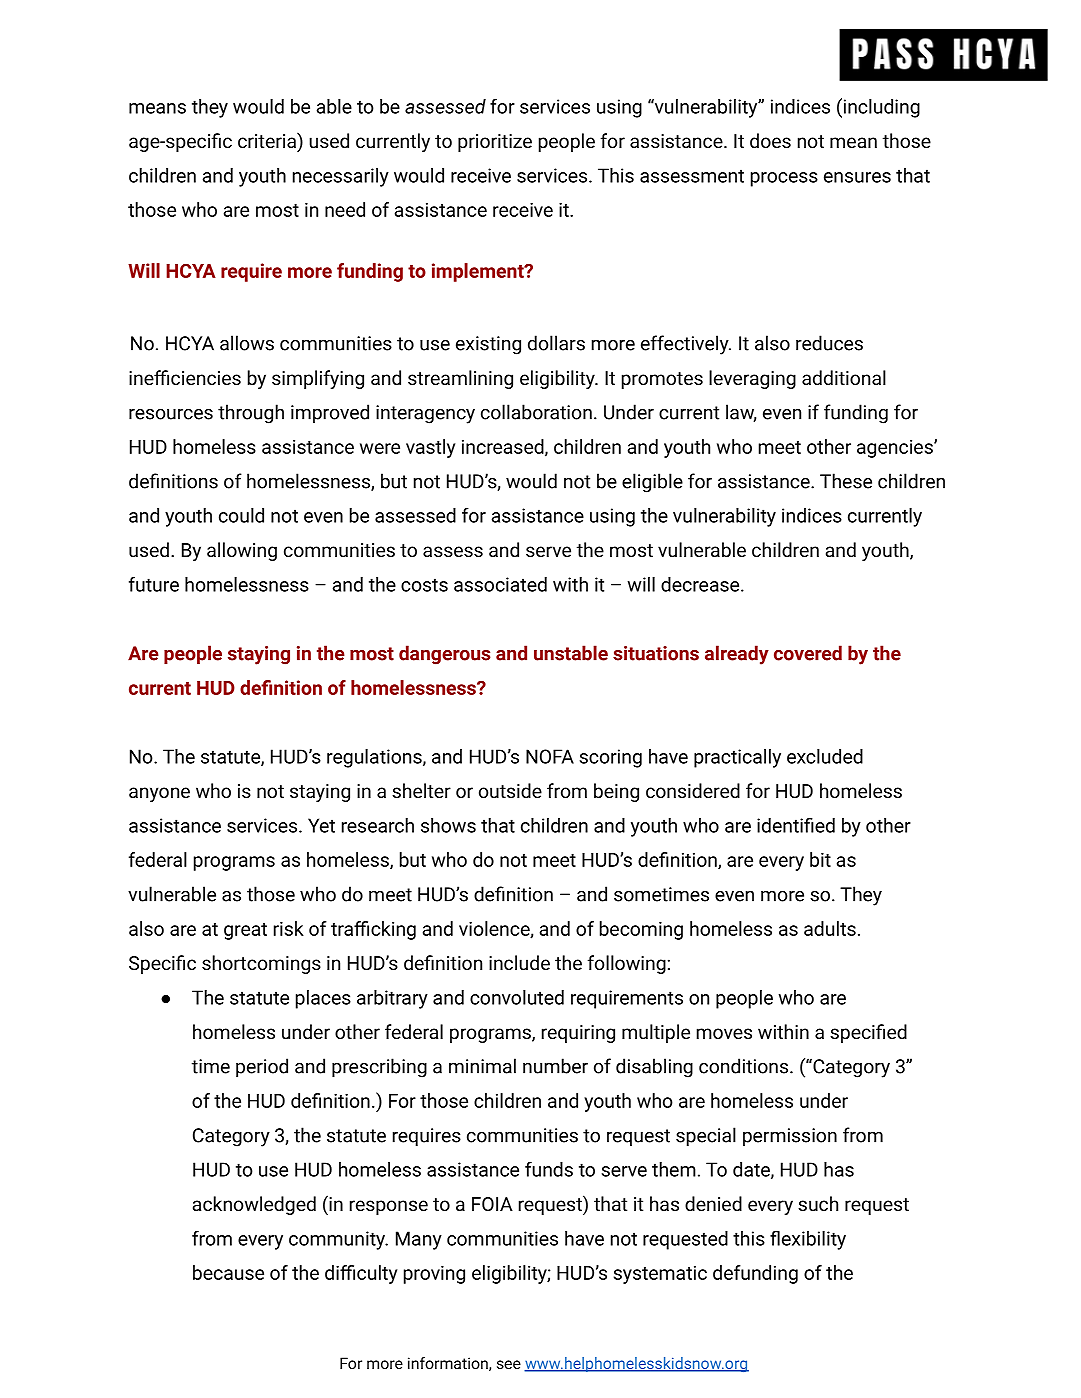 This screenshot has width=1081, height=1398. I want to click on see, so click(509, 1364).
